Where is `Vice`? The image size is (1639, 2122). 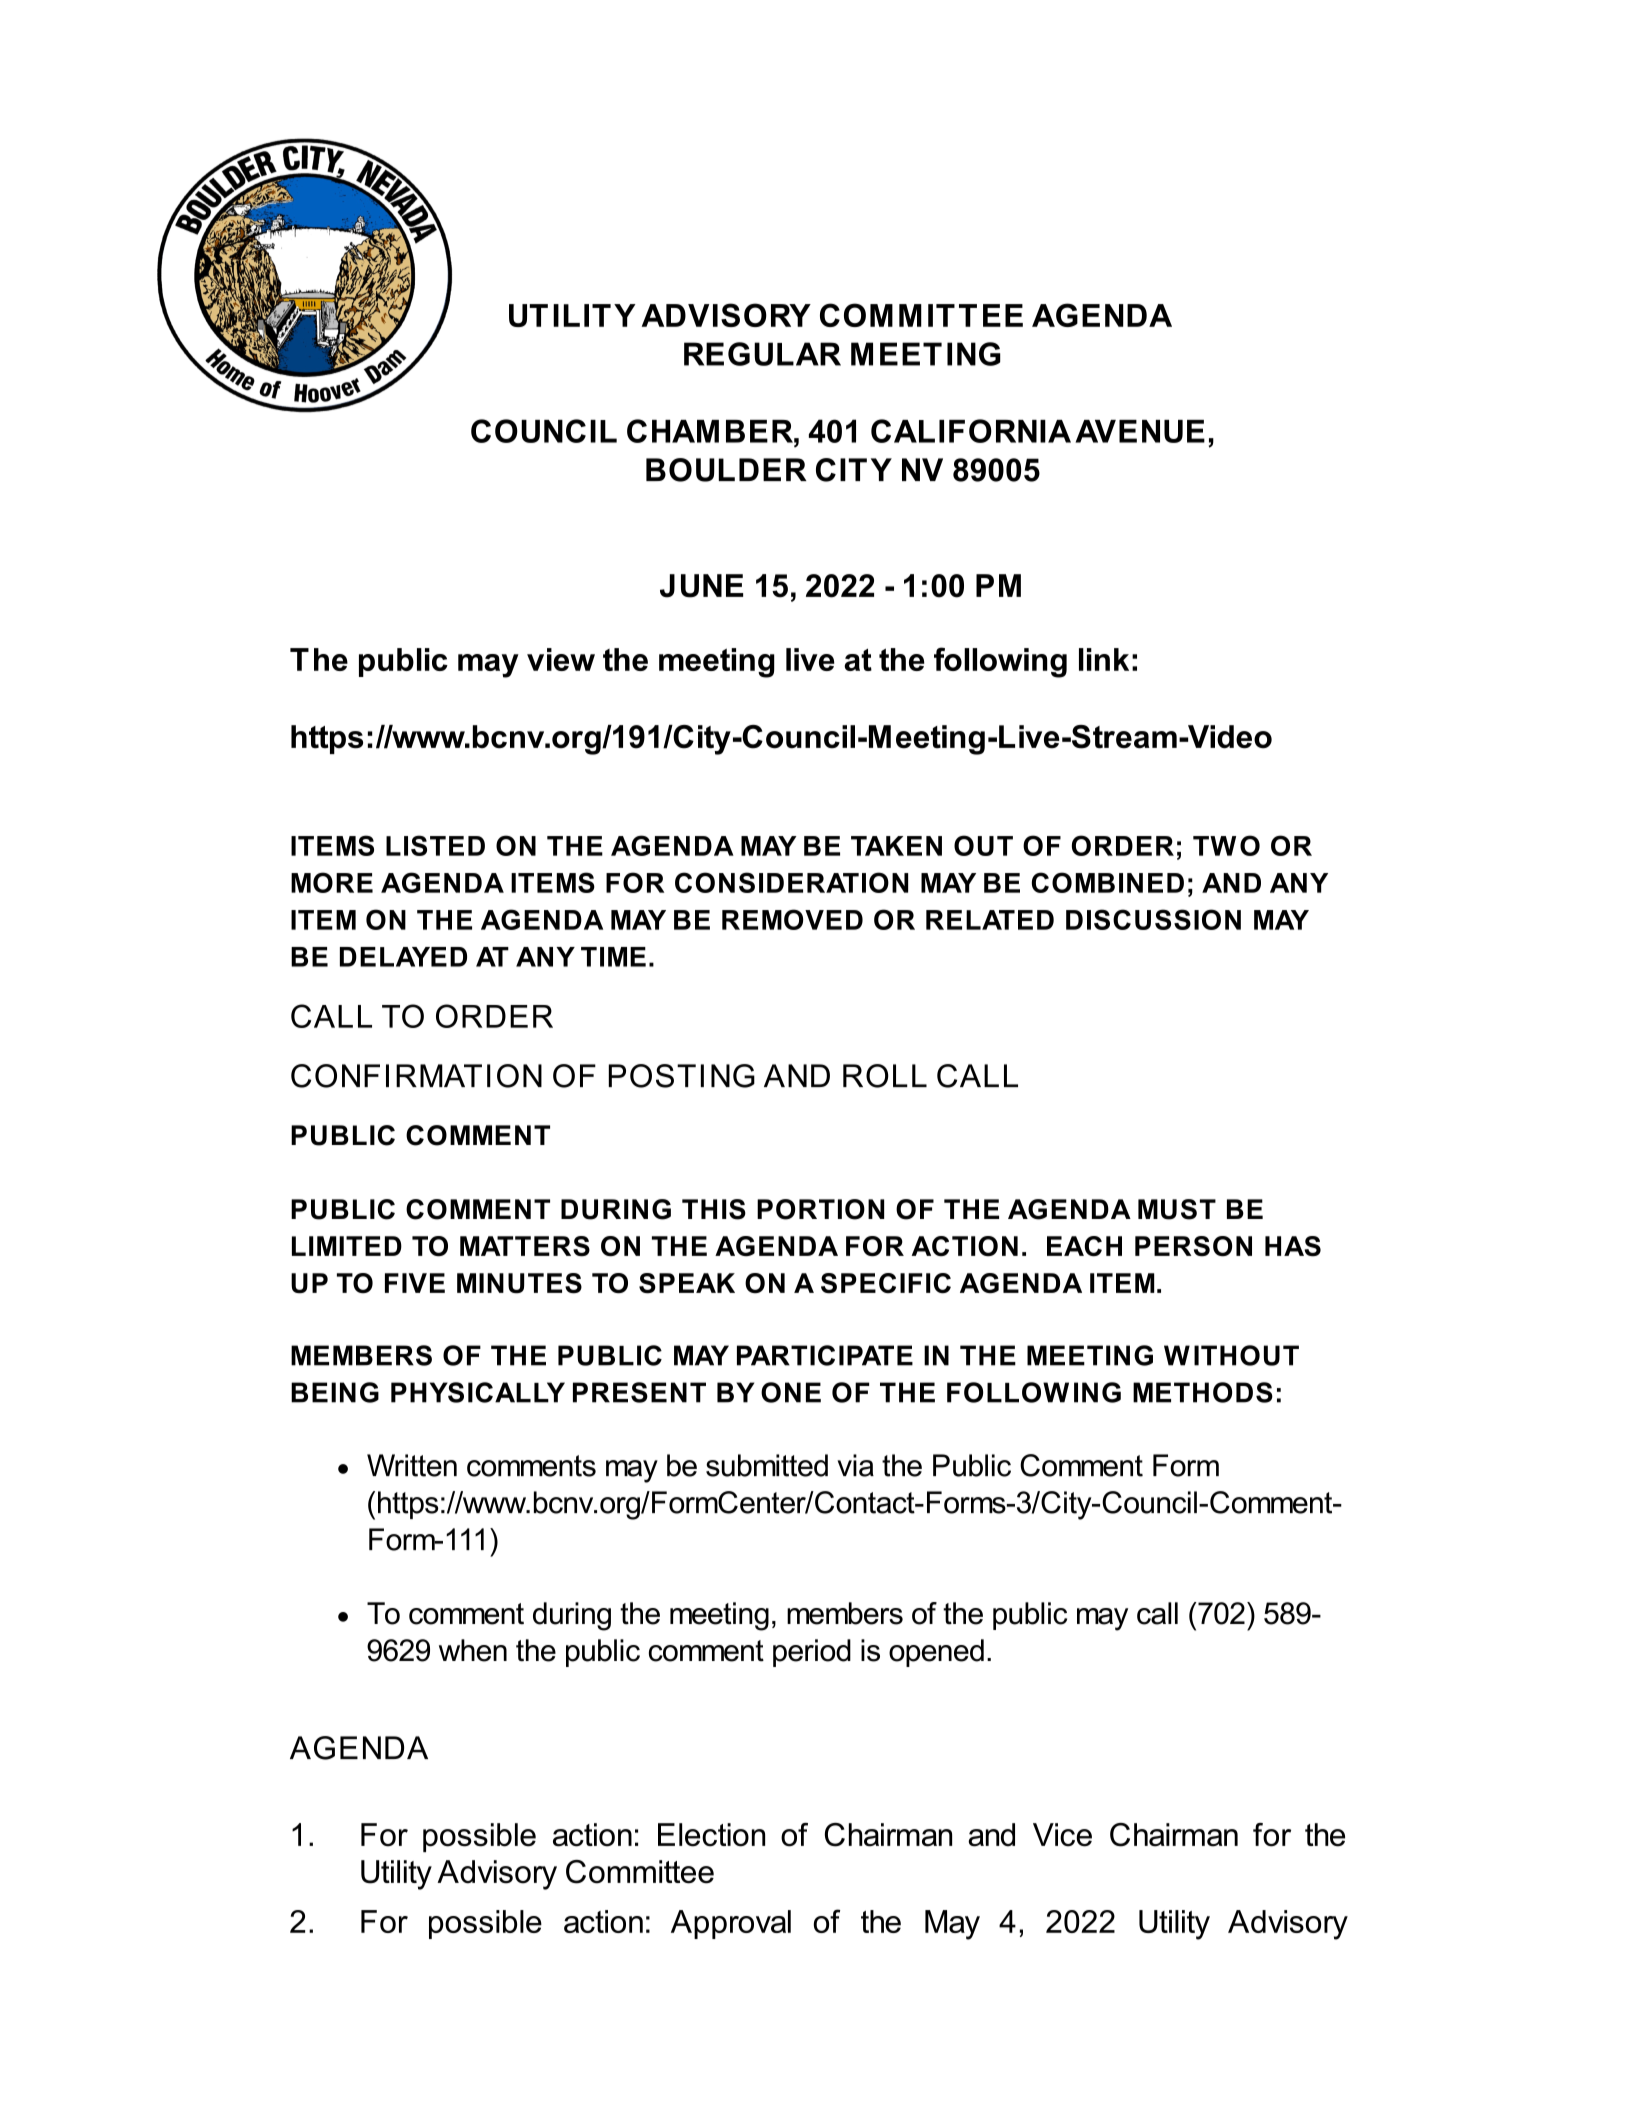 Vice is located at coordinates (1062, 1835).
